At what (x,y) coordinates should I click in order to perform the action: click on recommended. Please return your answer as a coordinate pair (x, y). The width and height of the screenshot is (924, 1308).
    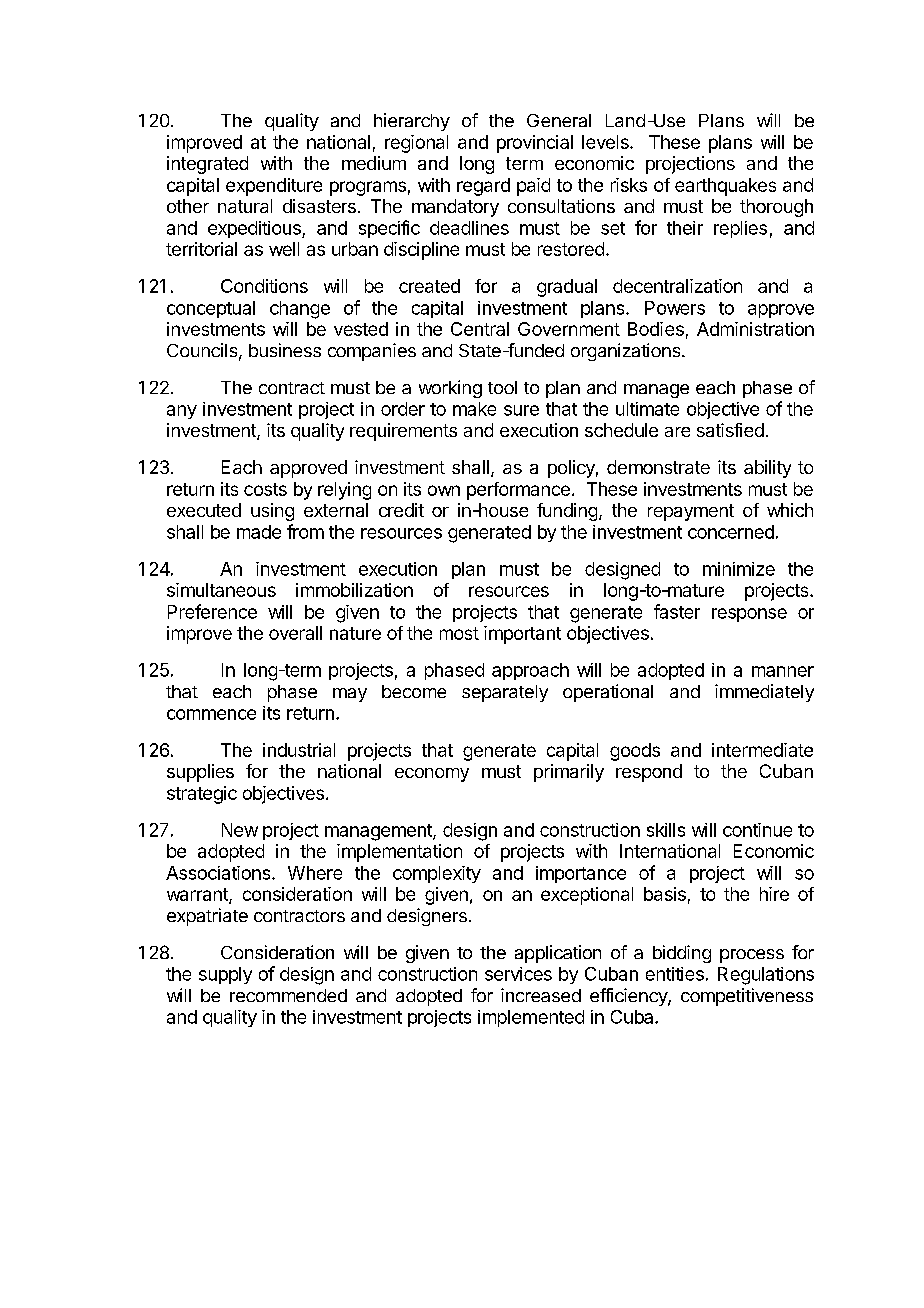
    Looking at the image, I should click on (288, 995).
